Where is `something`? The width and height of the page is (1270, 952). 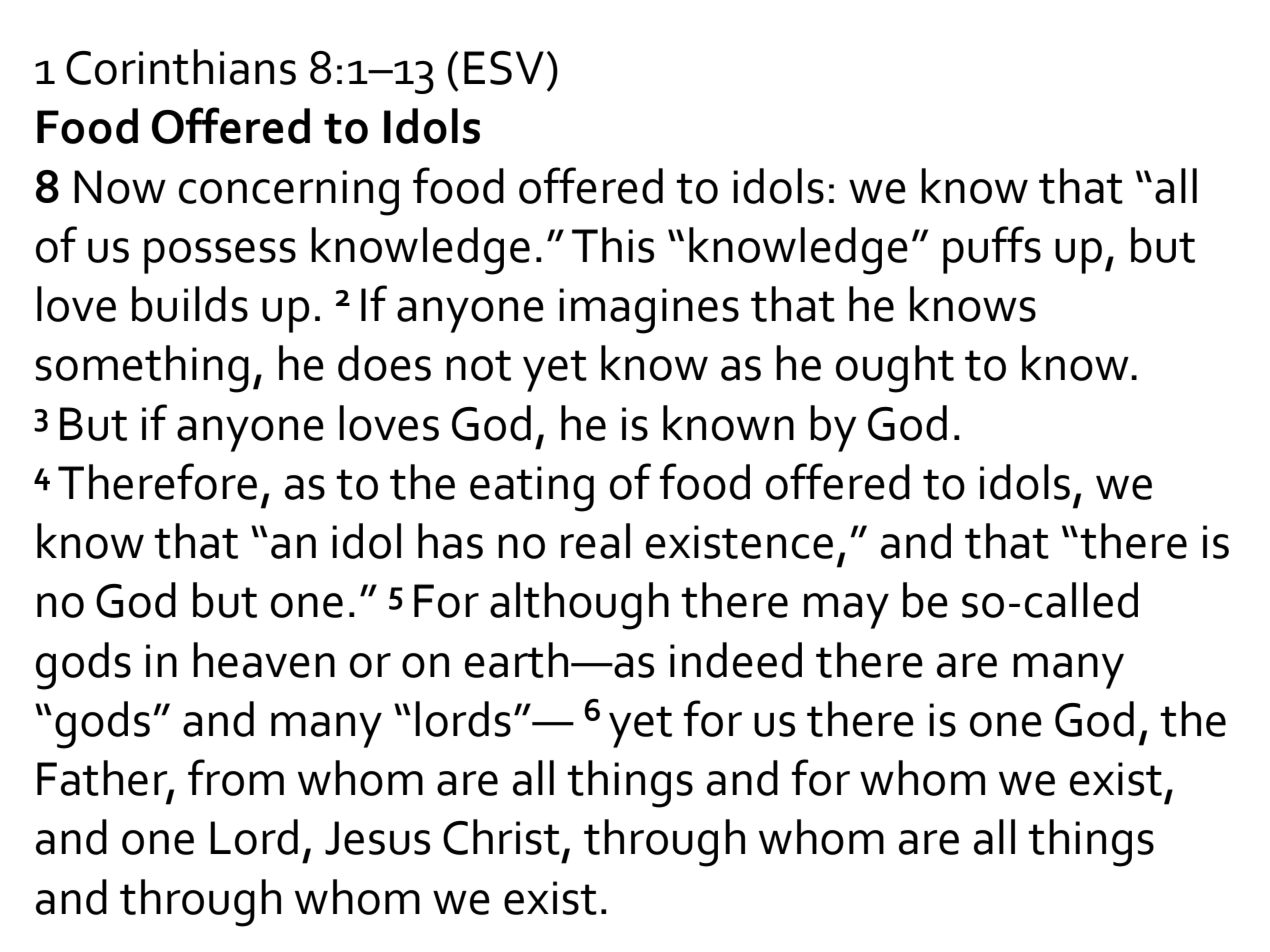
something is located at coordinates (142, 369).
